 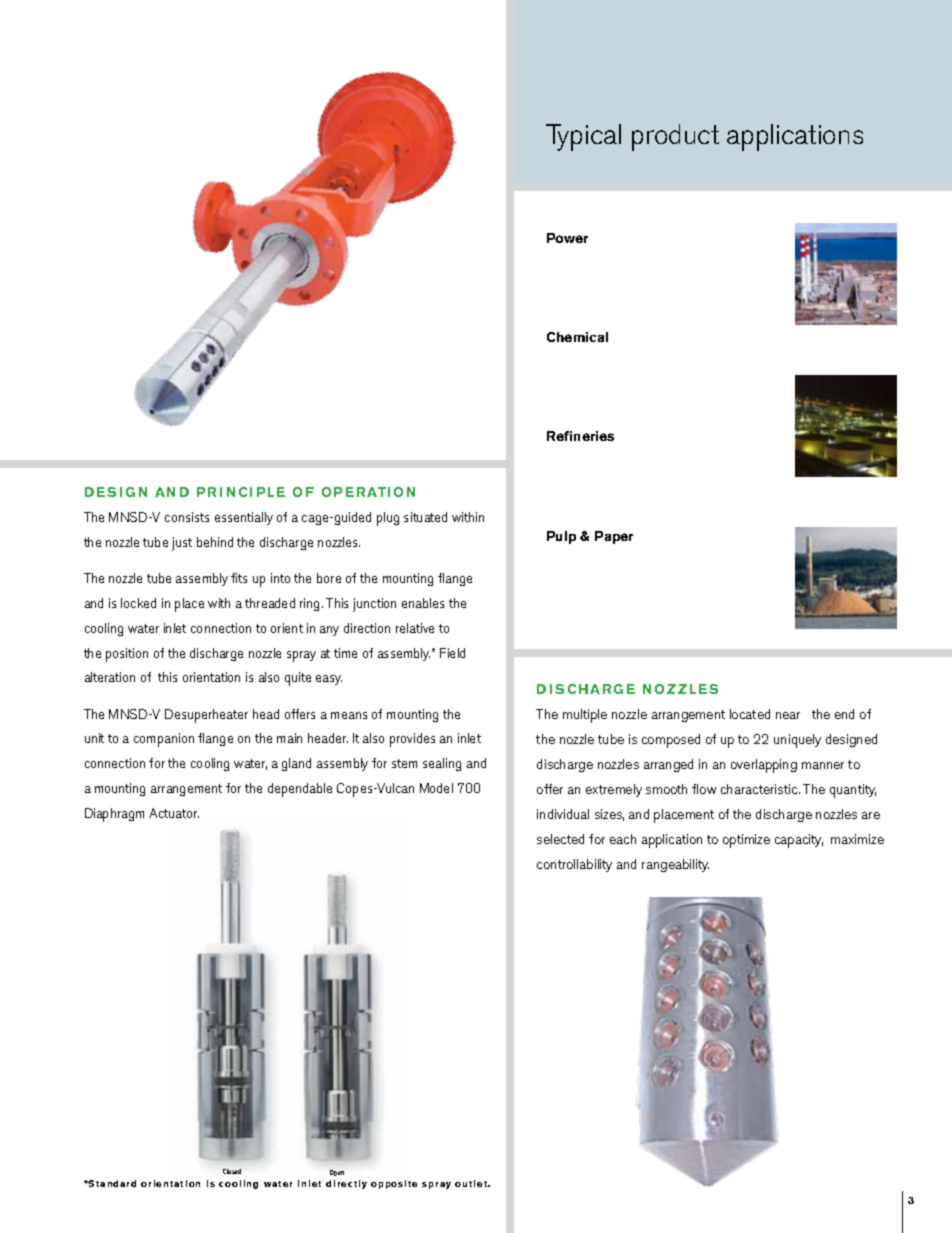 What do you see at coordinates (346, 1184) in the screenshot?
I see `directly` at bounding box center [346, 1184].
